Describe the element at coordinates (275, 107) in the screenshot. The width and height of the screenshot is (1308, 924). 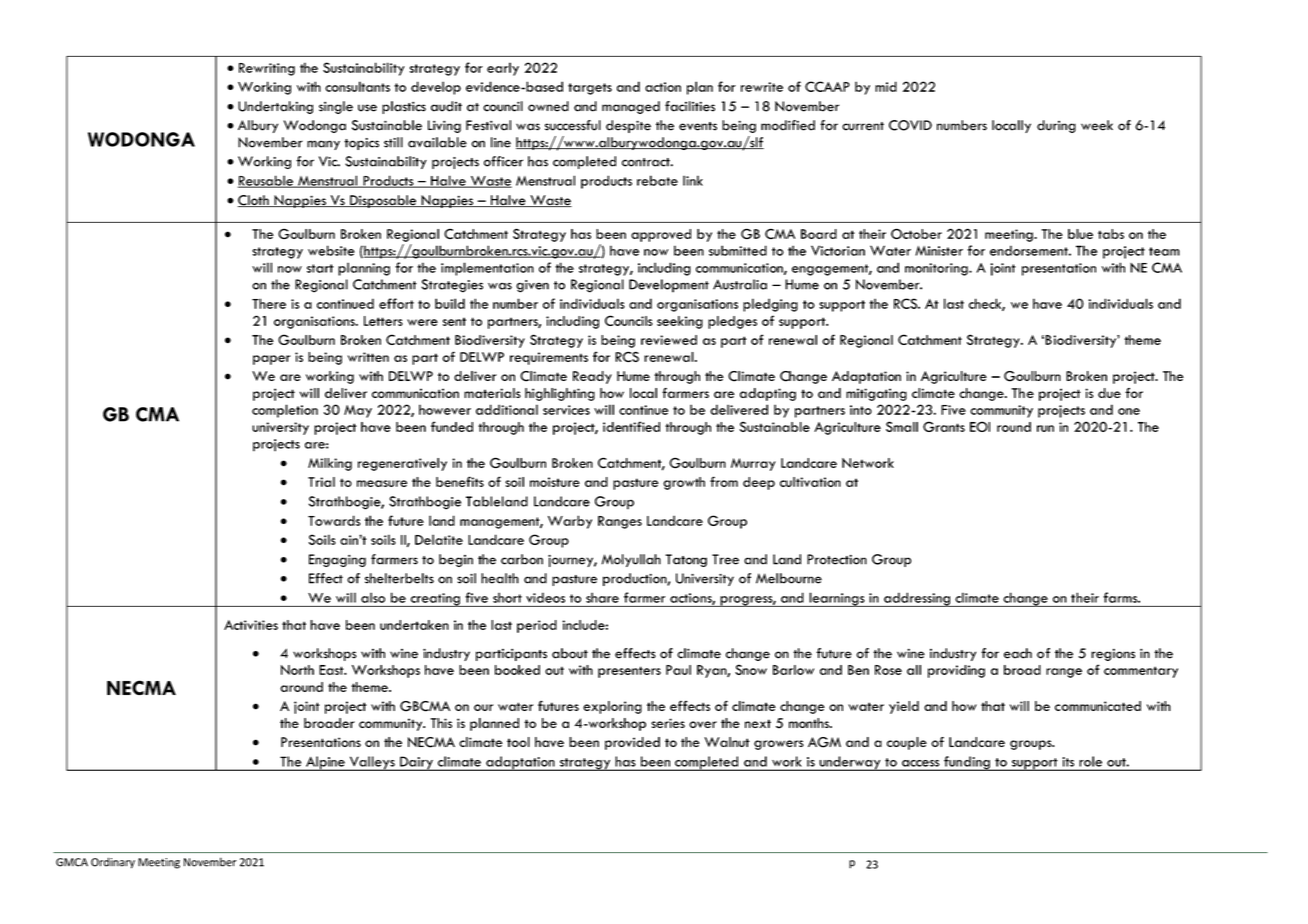
I see `Undertaking` at that location.
